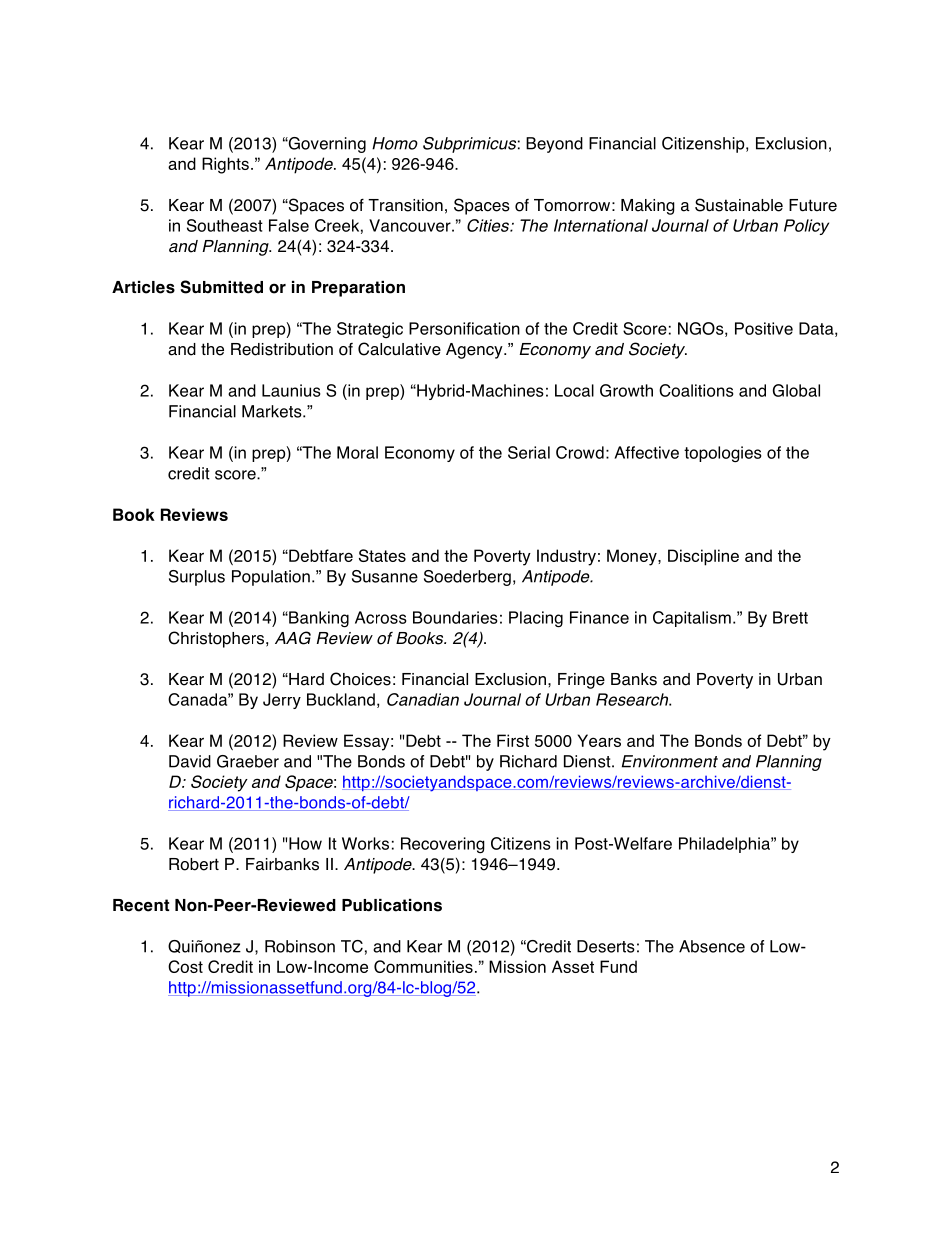 This page has width=952, height=1233. What do you see at coordinates (282, 349) in the page?
I see `Redistribution` at bounding box center [282, 349].
